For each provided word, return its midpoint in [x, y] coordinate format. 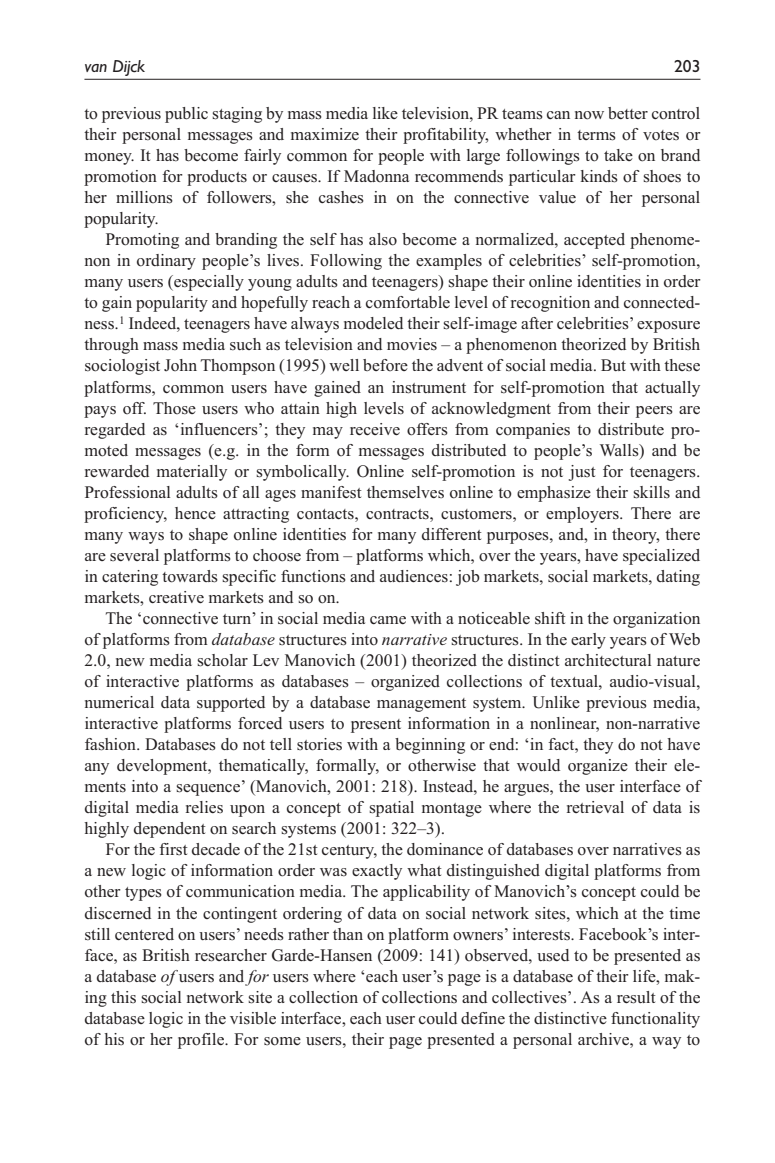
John [180, 365]
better [628, 113]
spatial [391, 809]
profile [202, 1041]
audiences [414, 576]
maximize [325, 134]
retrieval [595, 807]
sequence [209, 790]
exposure [668, 327]
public [186, 115]
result [636, 997]
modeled [373, 323]
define [483, 1018]
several [134, 555]
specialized [661, 557]
